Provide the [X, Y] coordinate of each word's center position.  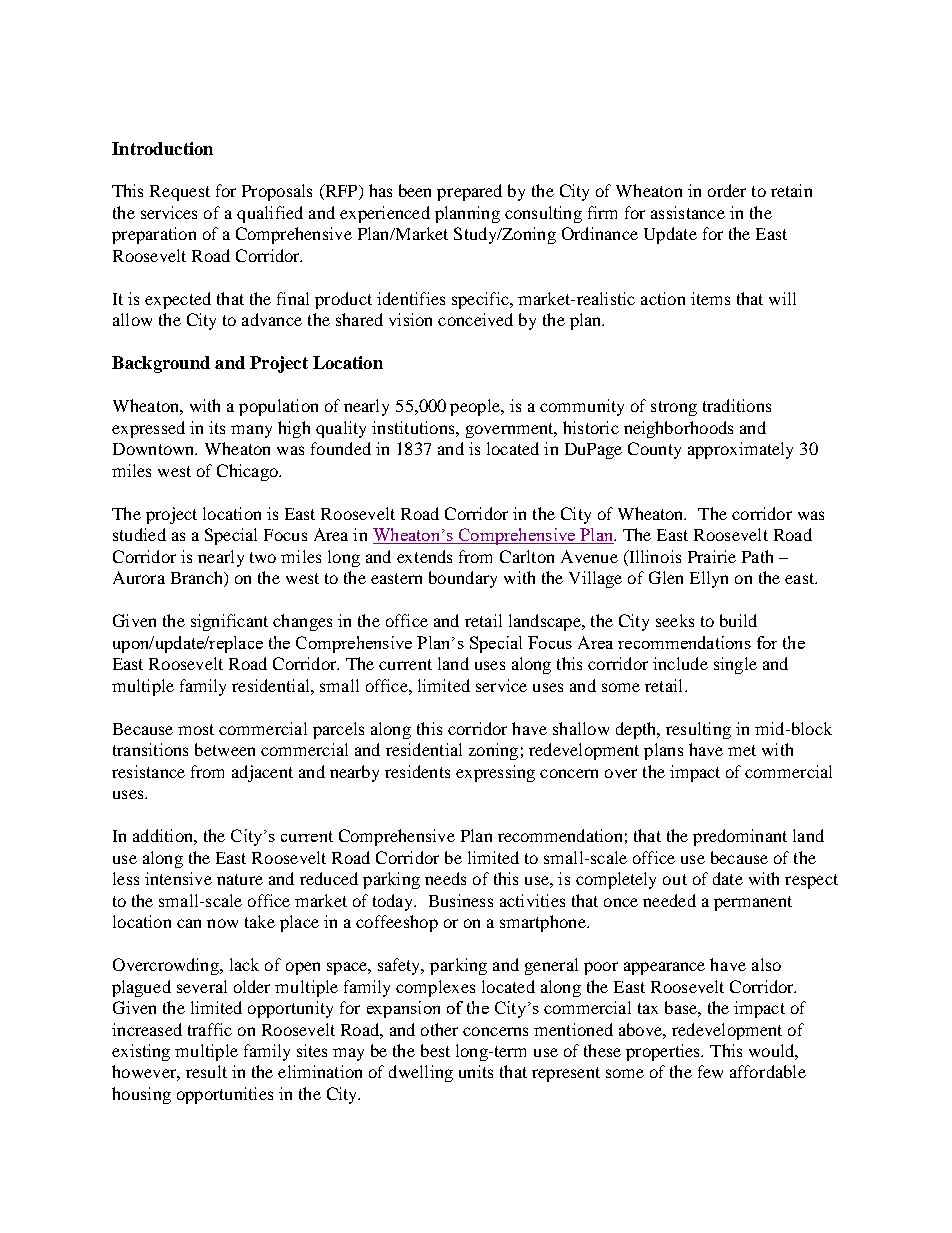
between [225, 749]
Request [180, 193]
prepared [469, 192]
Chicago [248, 472]
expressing [495, 773]
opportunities [225, 1095]
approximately [740, 450]
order [727, 190]
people [476, 407]
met [742, 750]
